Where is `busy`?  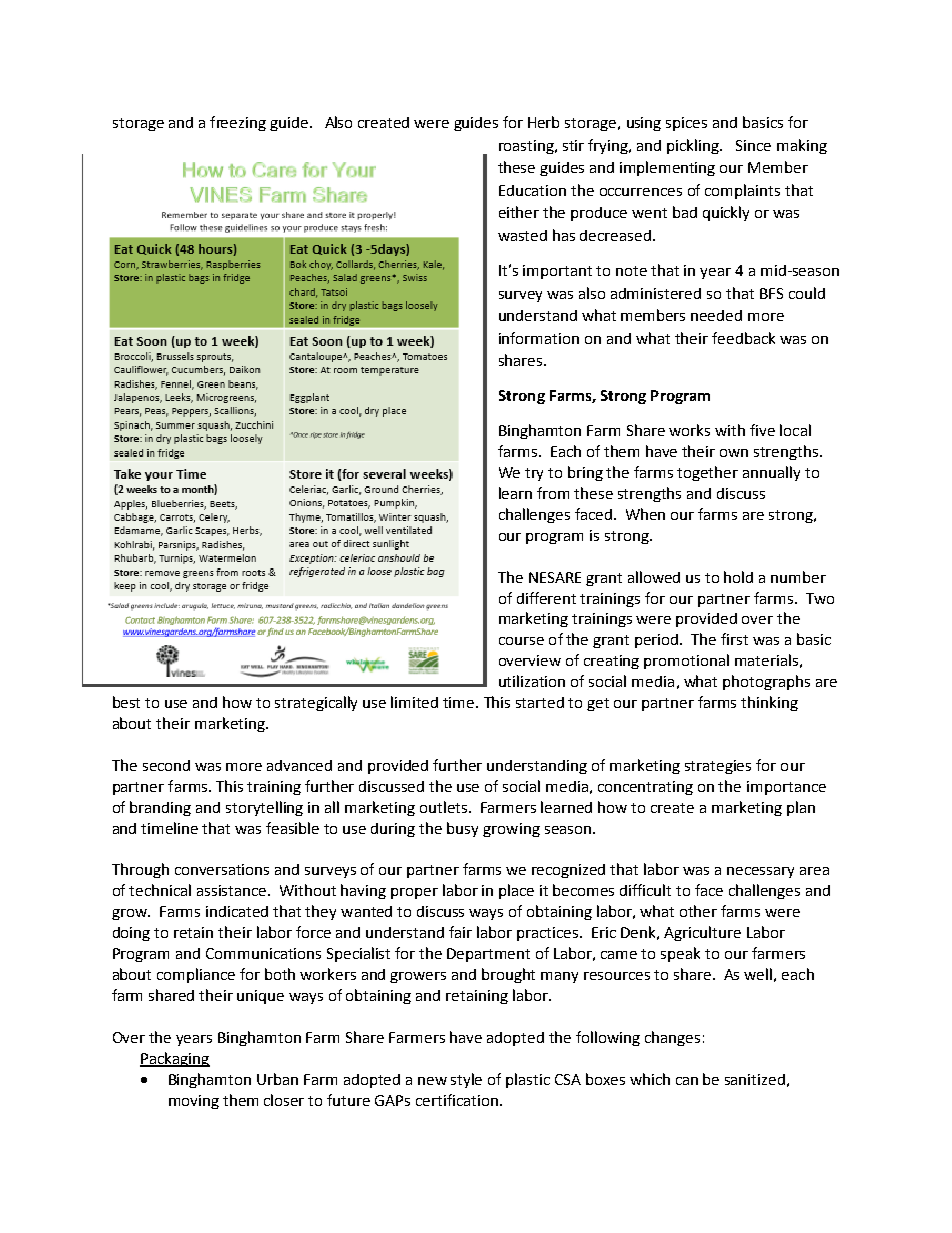
busy is located at coordinates (462, 829).
